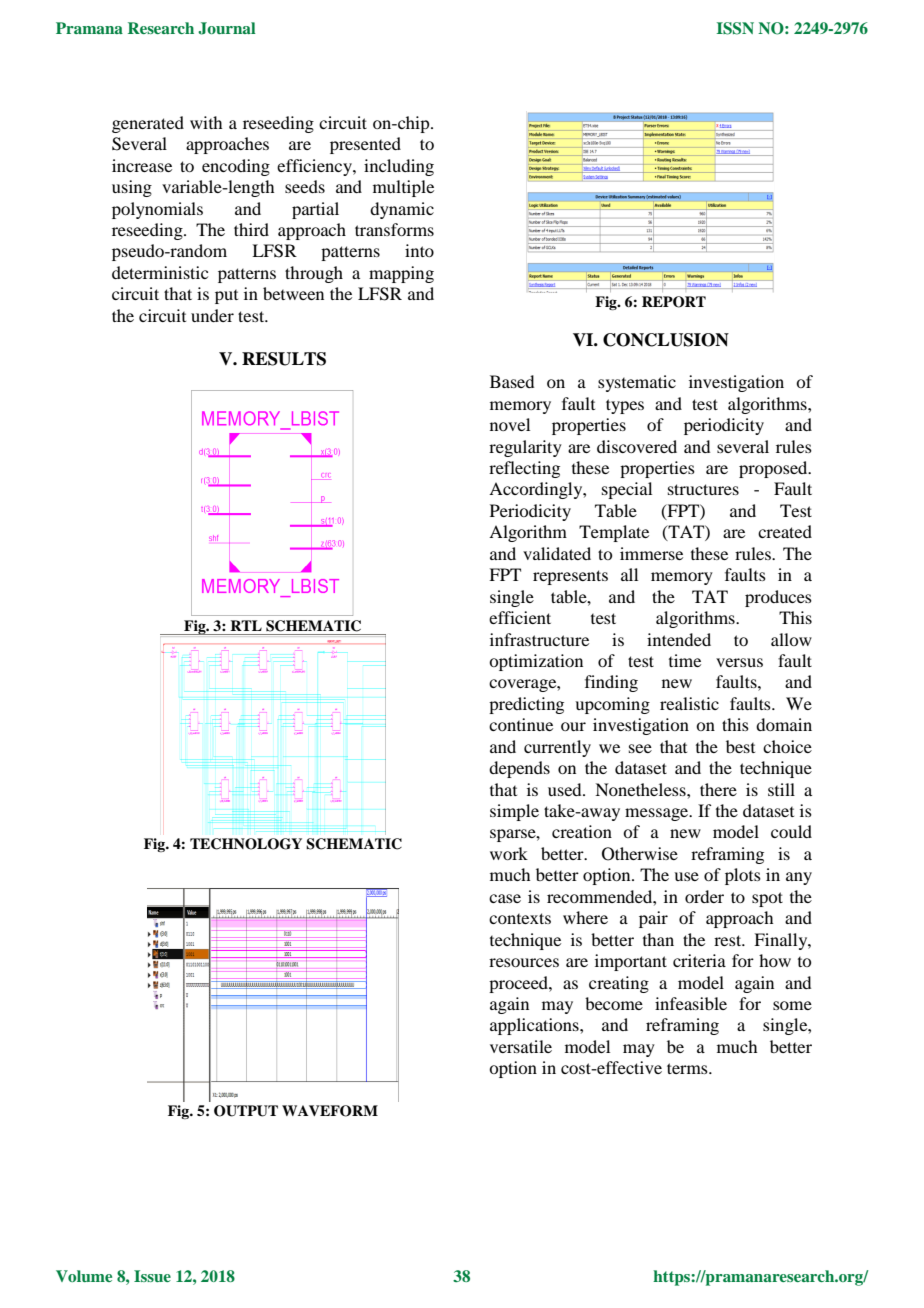 This screenshot has height=1308, width=924. I want to click on ISSN, so click(735, 28).
